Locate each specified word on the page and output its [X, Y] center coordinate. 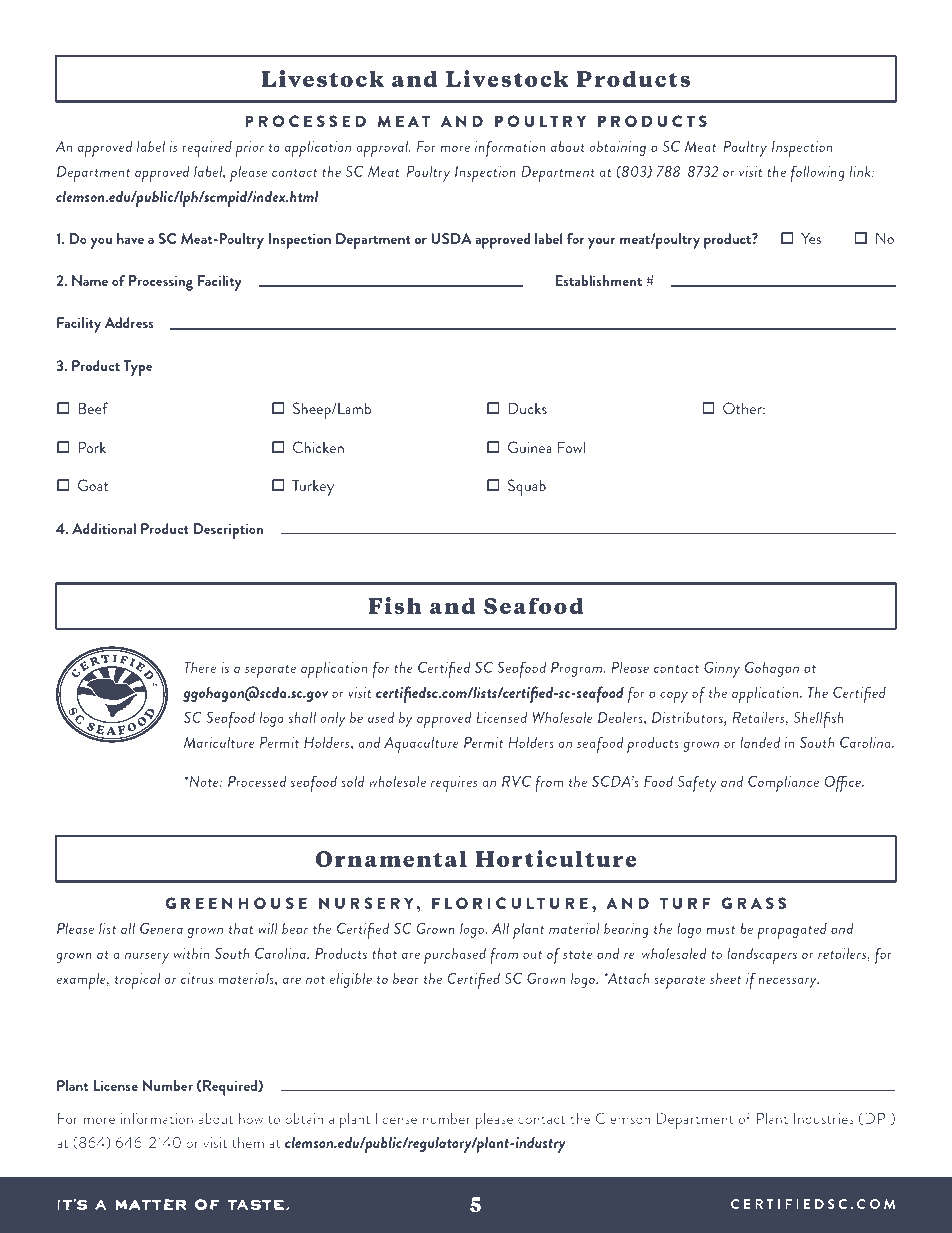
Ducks [527, 408]
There [200, 667]
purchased [455, 955]
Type [138, 368]
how [251, 1118]
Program [578, 669]
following [817, 173]
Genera [161, 928]
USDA [451, 238]
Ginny [722, 669]
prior [250, 149]
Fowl [571, 447]
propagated [792, 931]
